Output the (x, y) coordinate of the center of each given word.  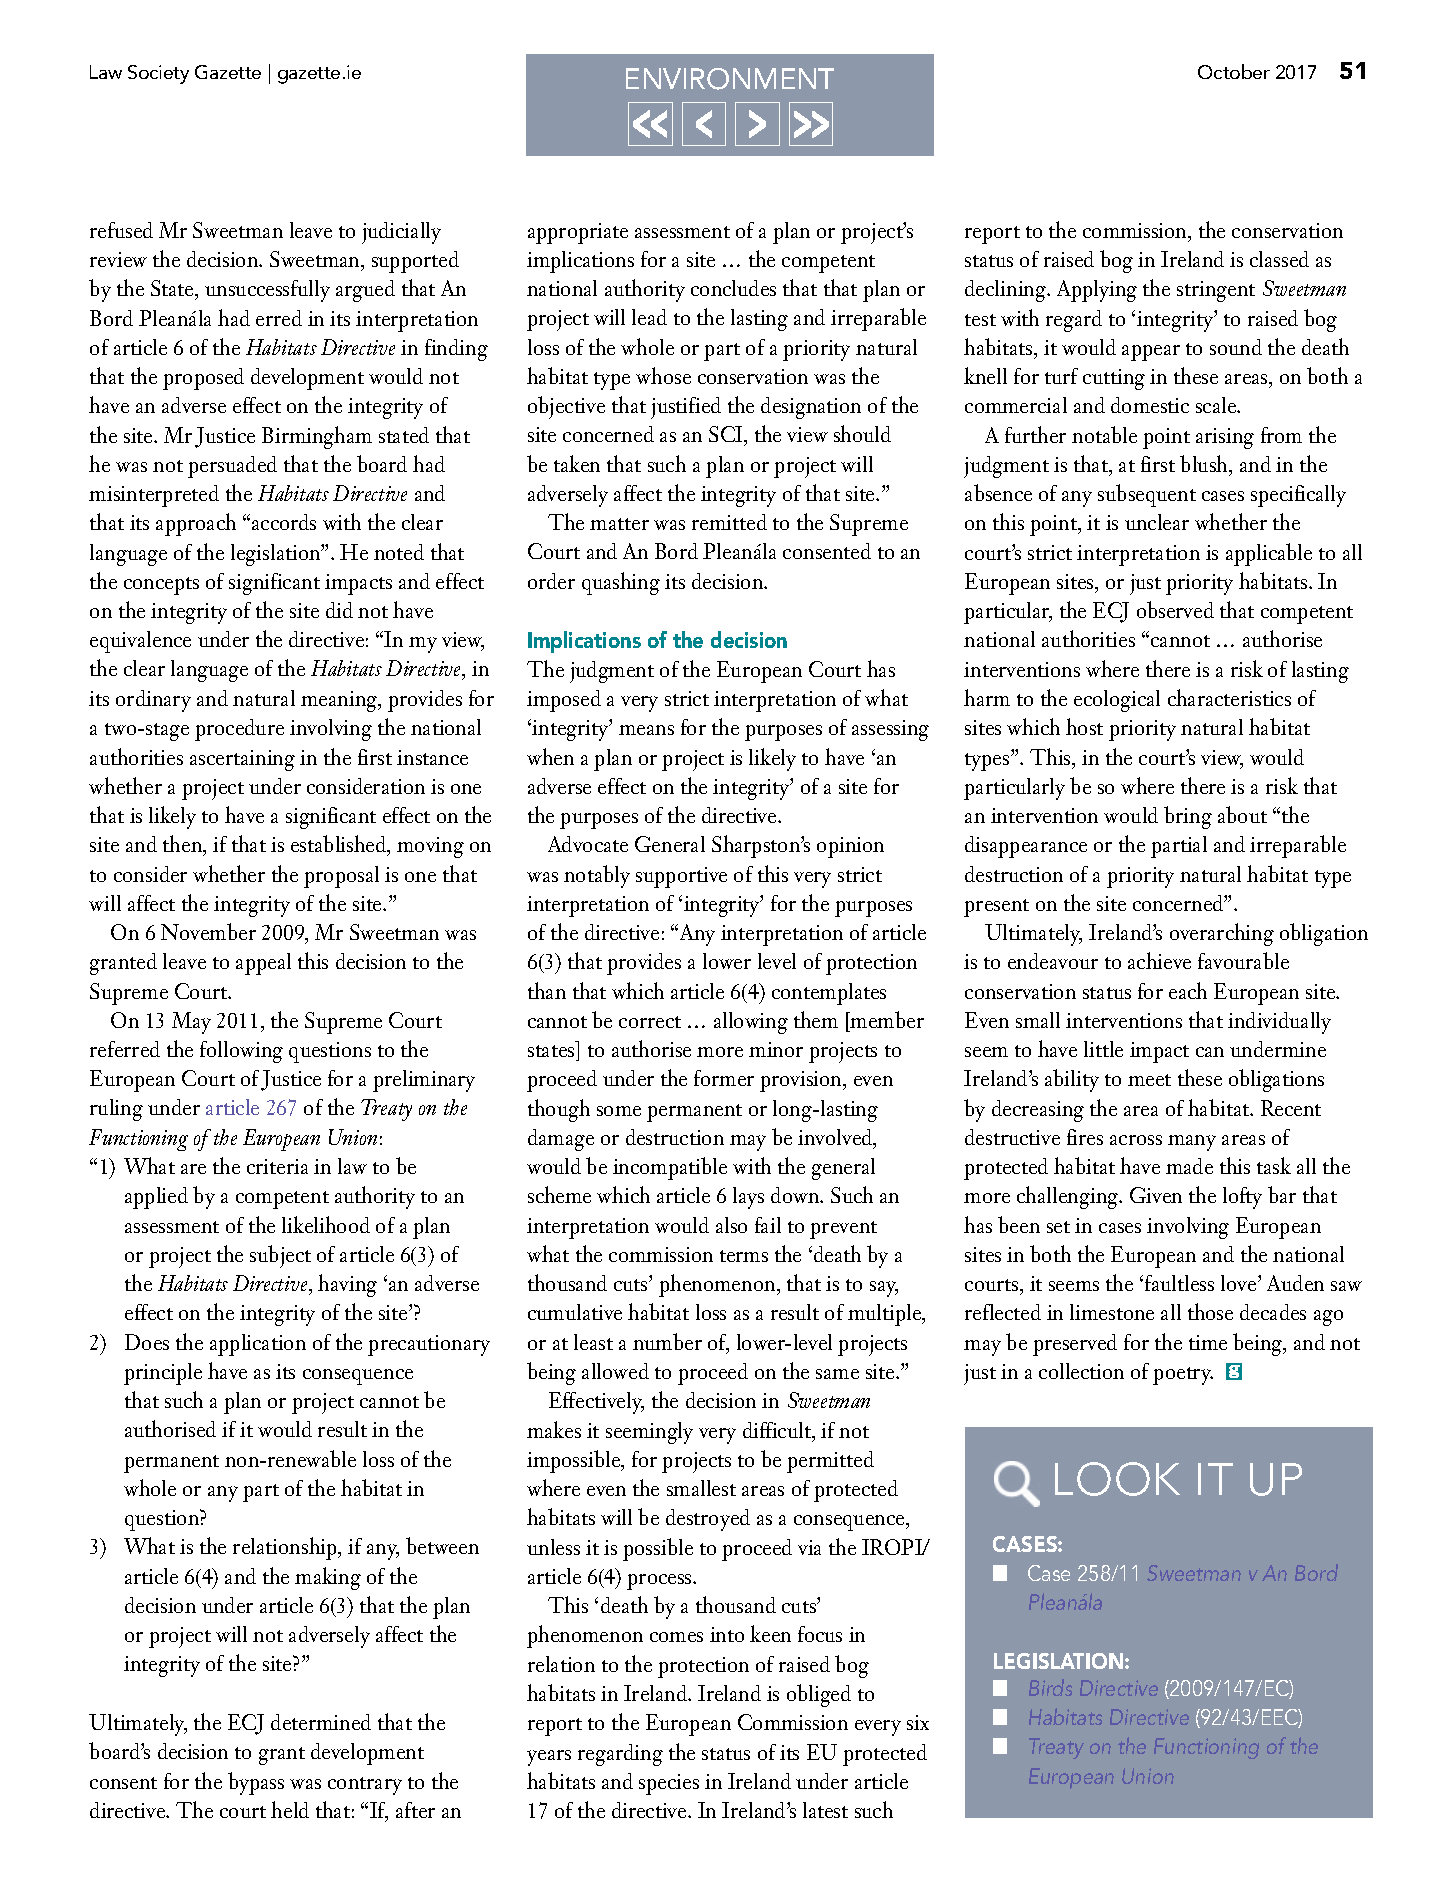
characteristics (1229, 697)
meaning (340, 701)
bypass (256, 1783)
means (646, 730)
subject (280, 1256)
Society (158, 74)
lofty (1242, 1198)
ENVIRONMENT (730, 79)
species (669, 1784)
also (731, 1225)
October (1234, 71)
